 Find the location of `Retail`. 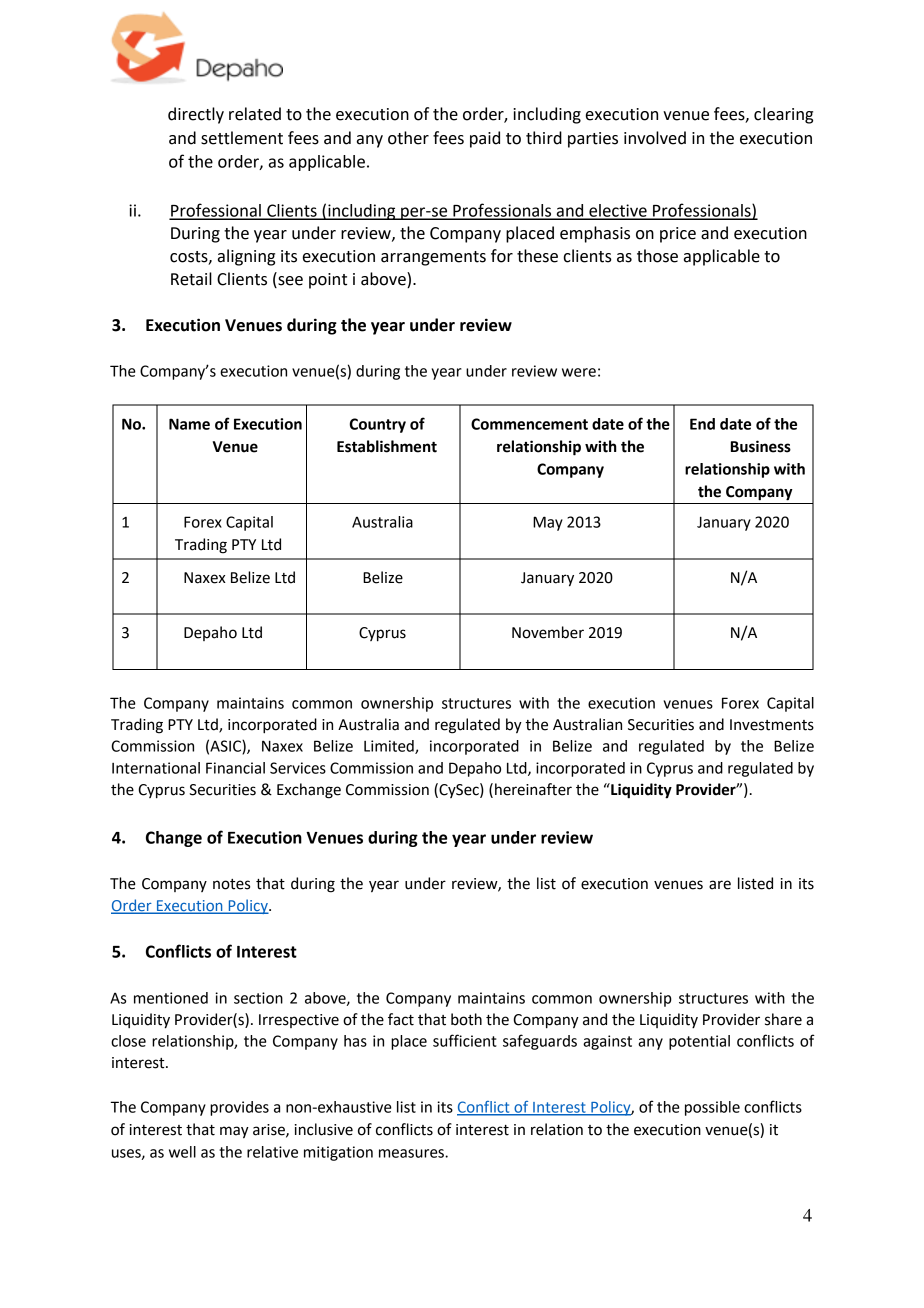

Retail is located at coordinates (191, 279).
